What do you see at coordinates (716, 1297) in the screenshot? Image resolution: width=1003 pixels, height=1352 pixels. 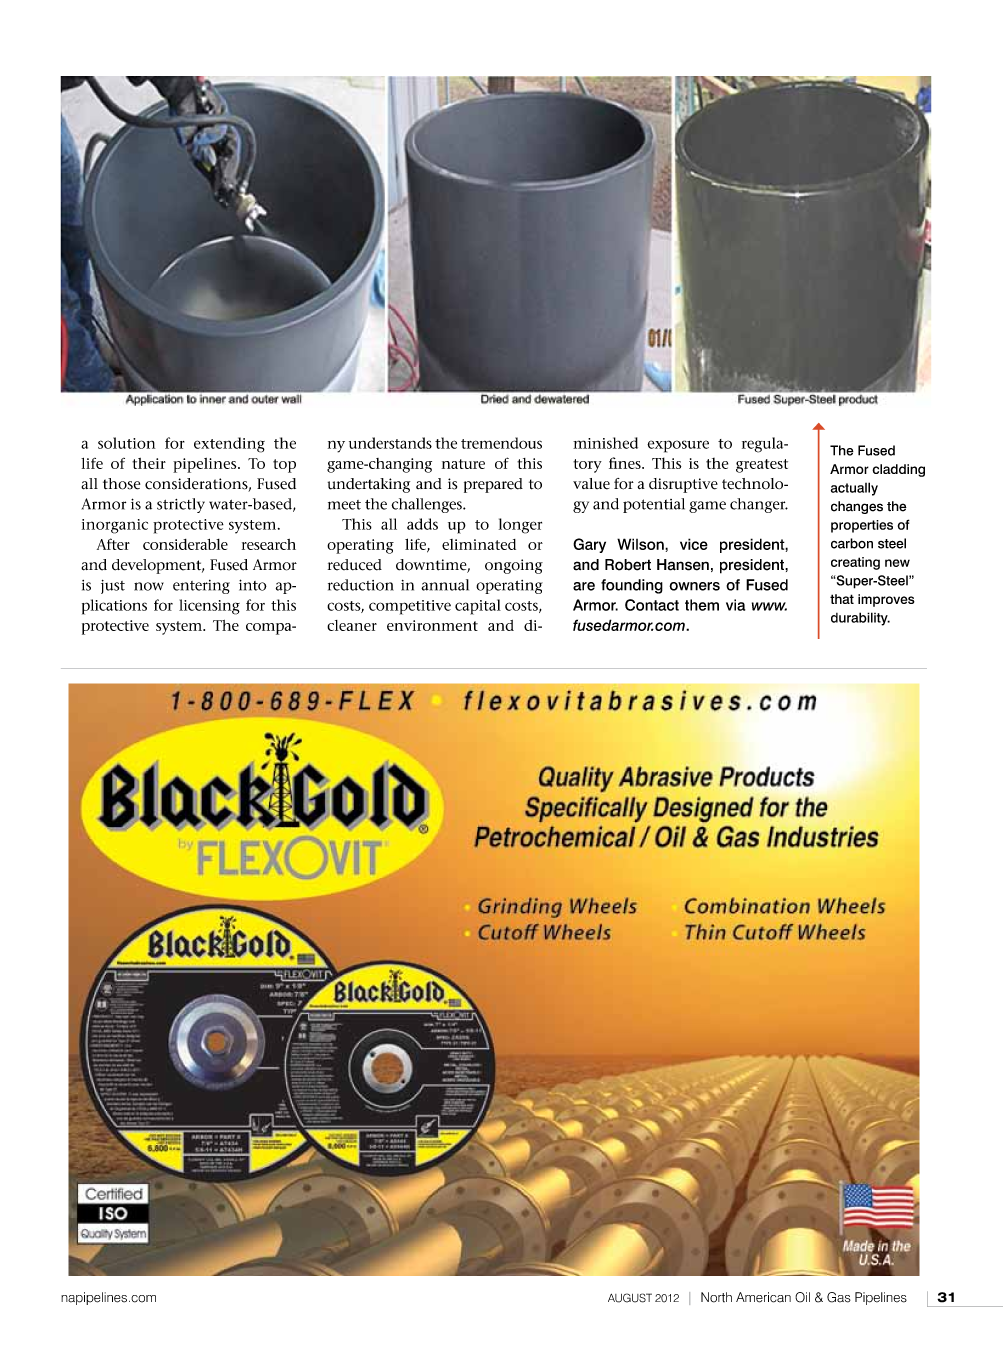 I see `North` at bounding box center [716, 1297].
